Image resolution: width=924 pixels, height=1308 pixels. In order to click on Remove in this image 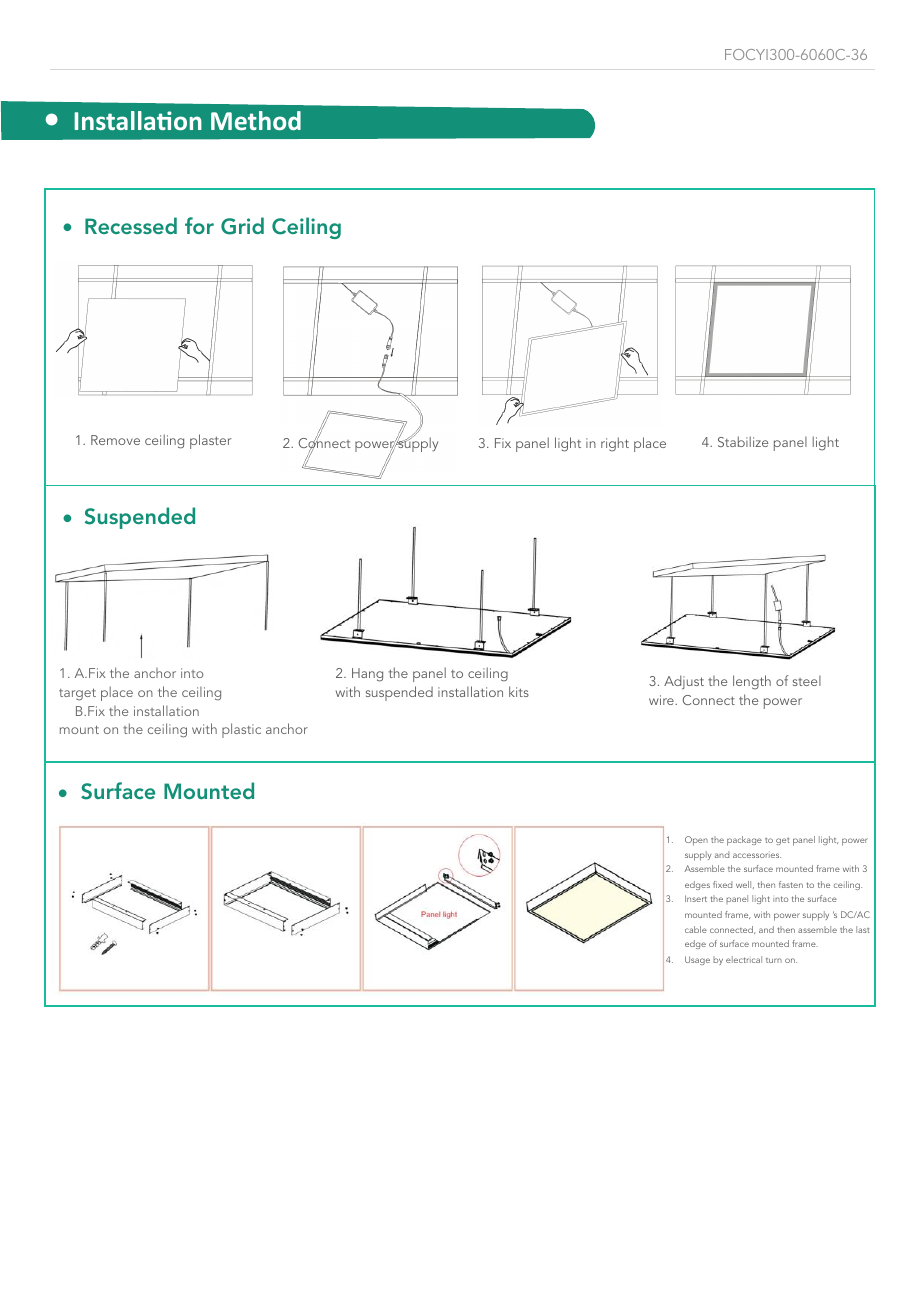, I will do `click(115, 440)`.
